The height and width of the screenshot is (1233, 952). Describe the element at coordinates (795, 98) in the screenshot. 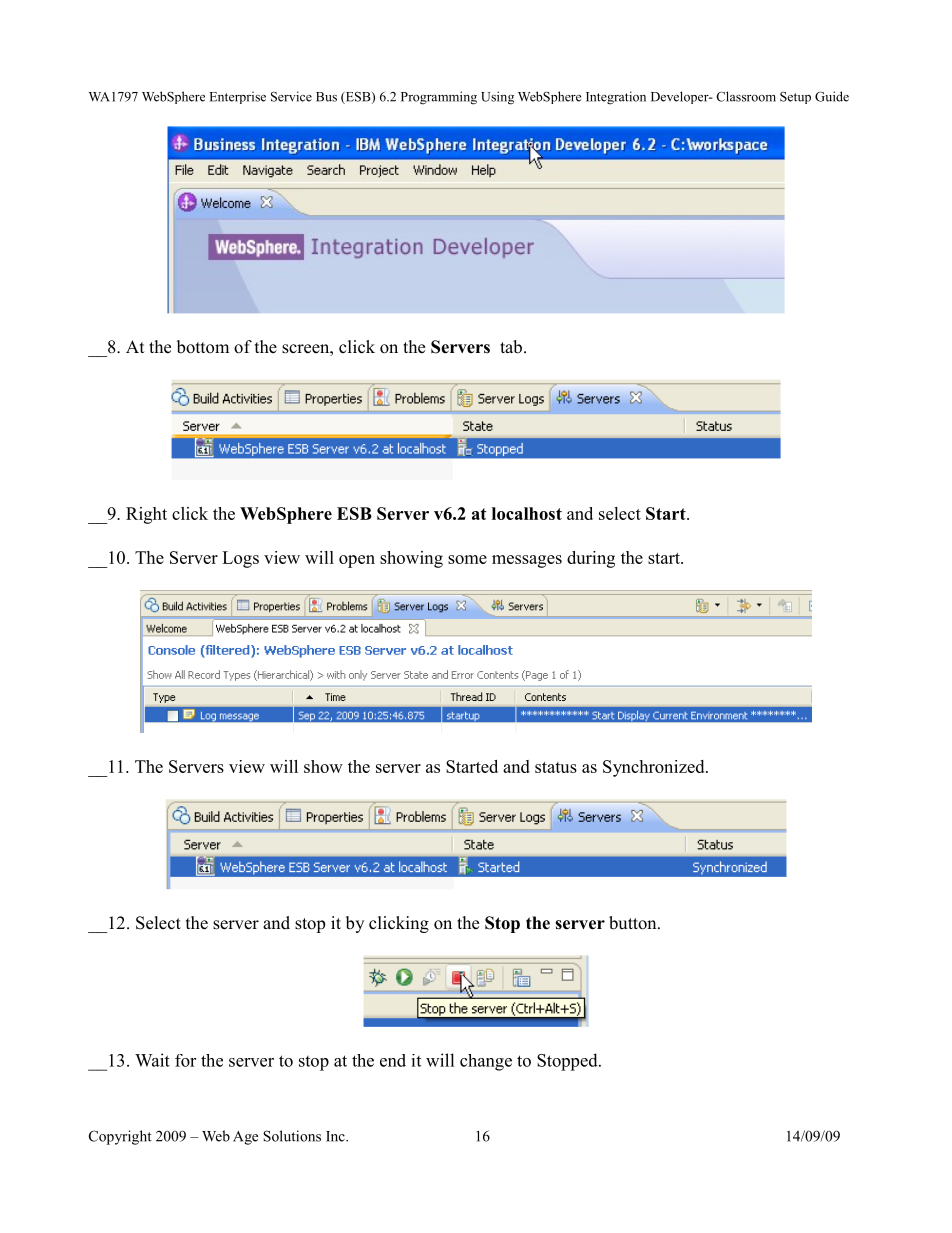

I see `Setup` at that location.
